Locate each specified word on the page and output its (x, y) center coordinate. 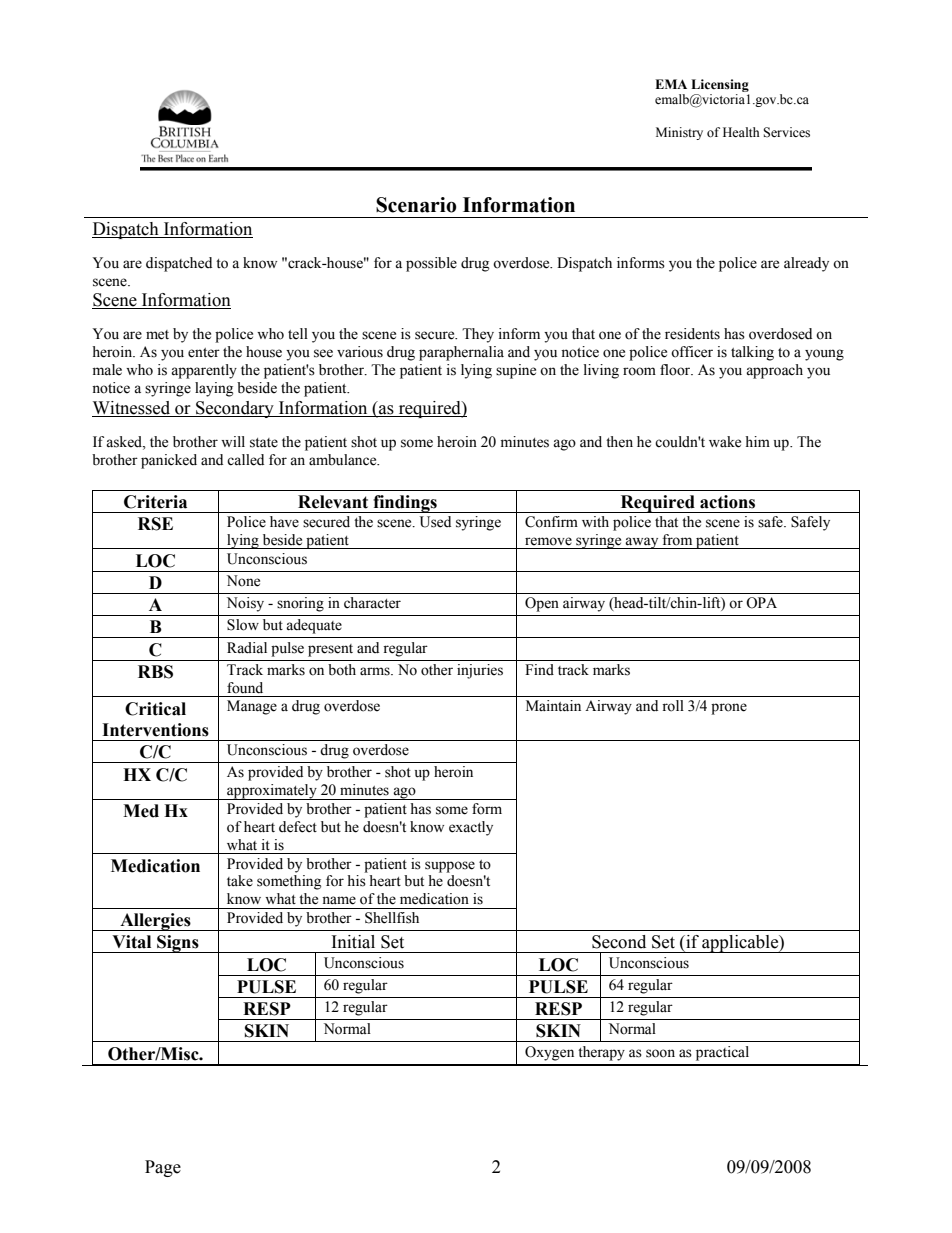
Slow (243, 625)
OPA (761, 603)
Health (741, 132)
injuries (480, 671)
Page (163, 1168)
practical (722, 1053)
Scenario (416, 205)
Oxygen (549, 1053)
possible (431, 264)
